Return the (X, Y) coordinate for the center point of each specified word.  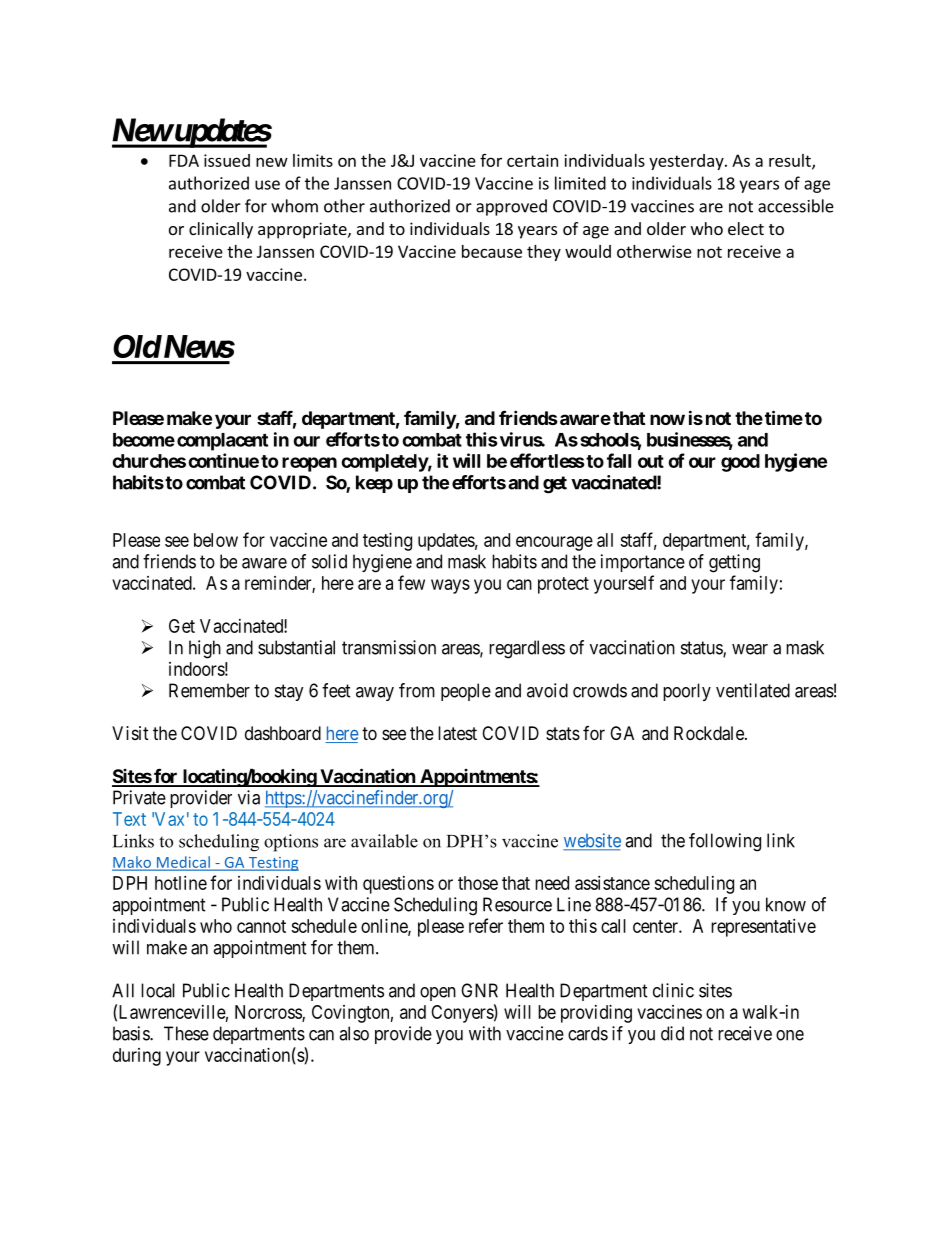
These (186, 1033)
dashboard (283, 733)
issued (227, 160)
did (672, 1033)
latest (457, 733)
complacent (222, 442)
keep (374, 484)
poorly (687, 692)
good (740, 463)
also (354, 1033)
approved (511, 207)
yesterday (687, 162)
